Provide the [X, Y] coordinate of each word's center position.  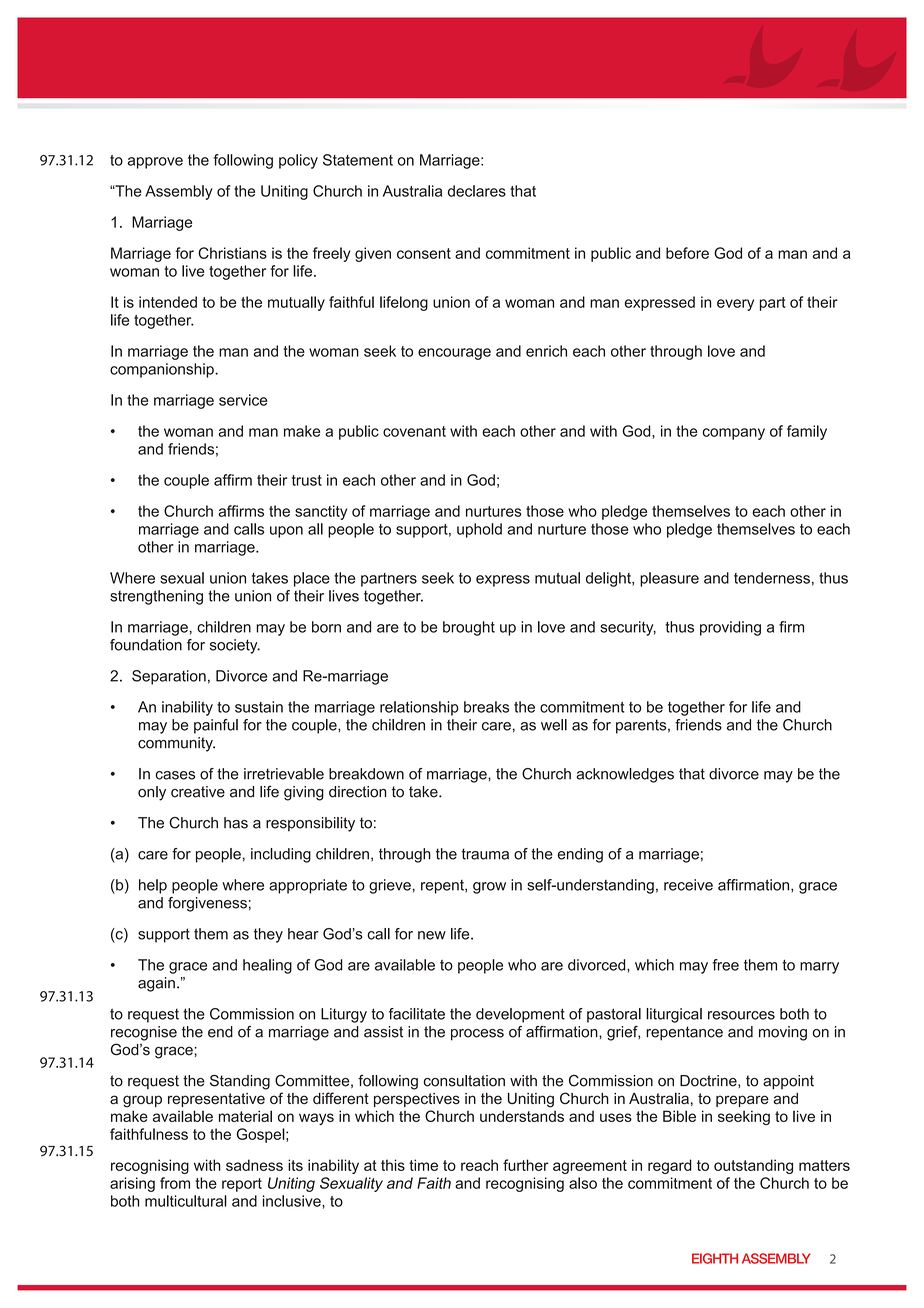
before [687, 253]
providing [730, 628]
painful [216, 726]
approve [155, 163]
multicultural [186, 1201]
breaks [486, 707]
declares [477, 191]
